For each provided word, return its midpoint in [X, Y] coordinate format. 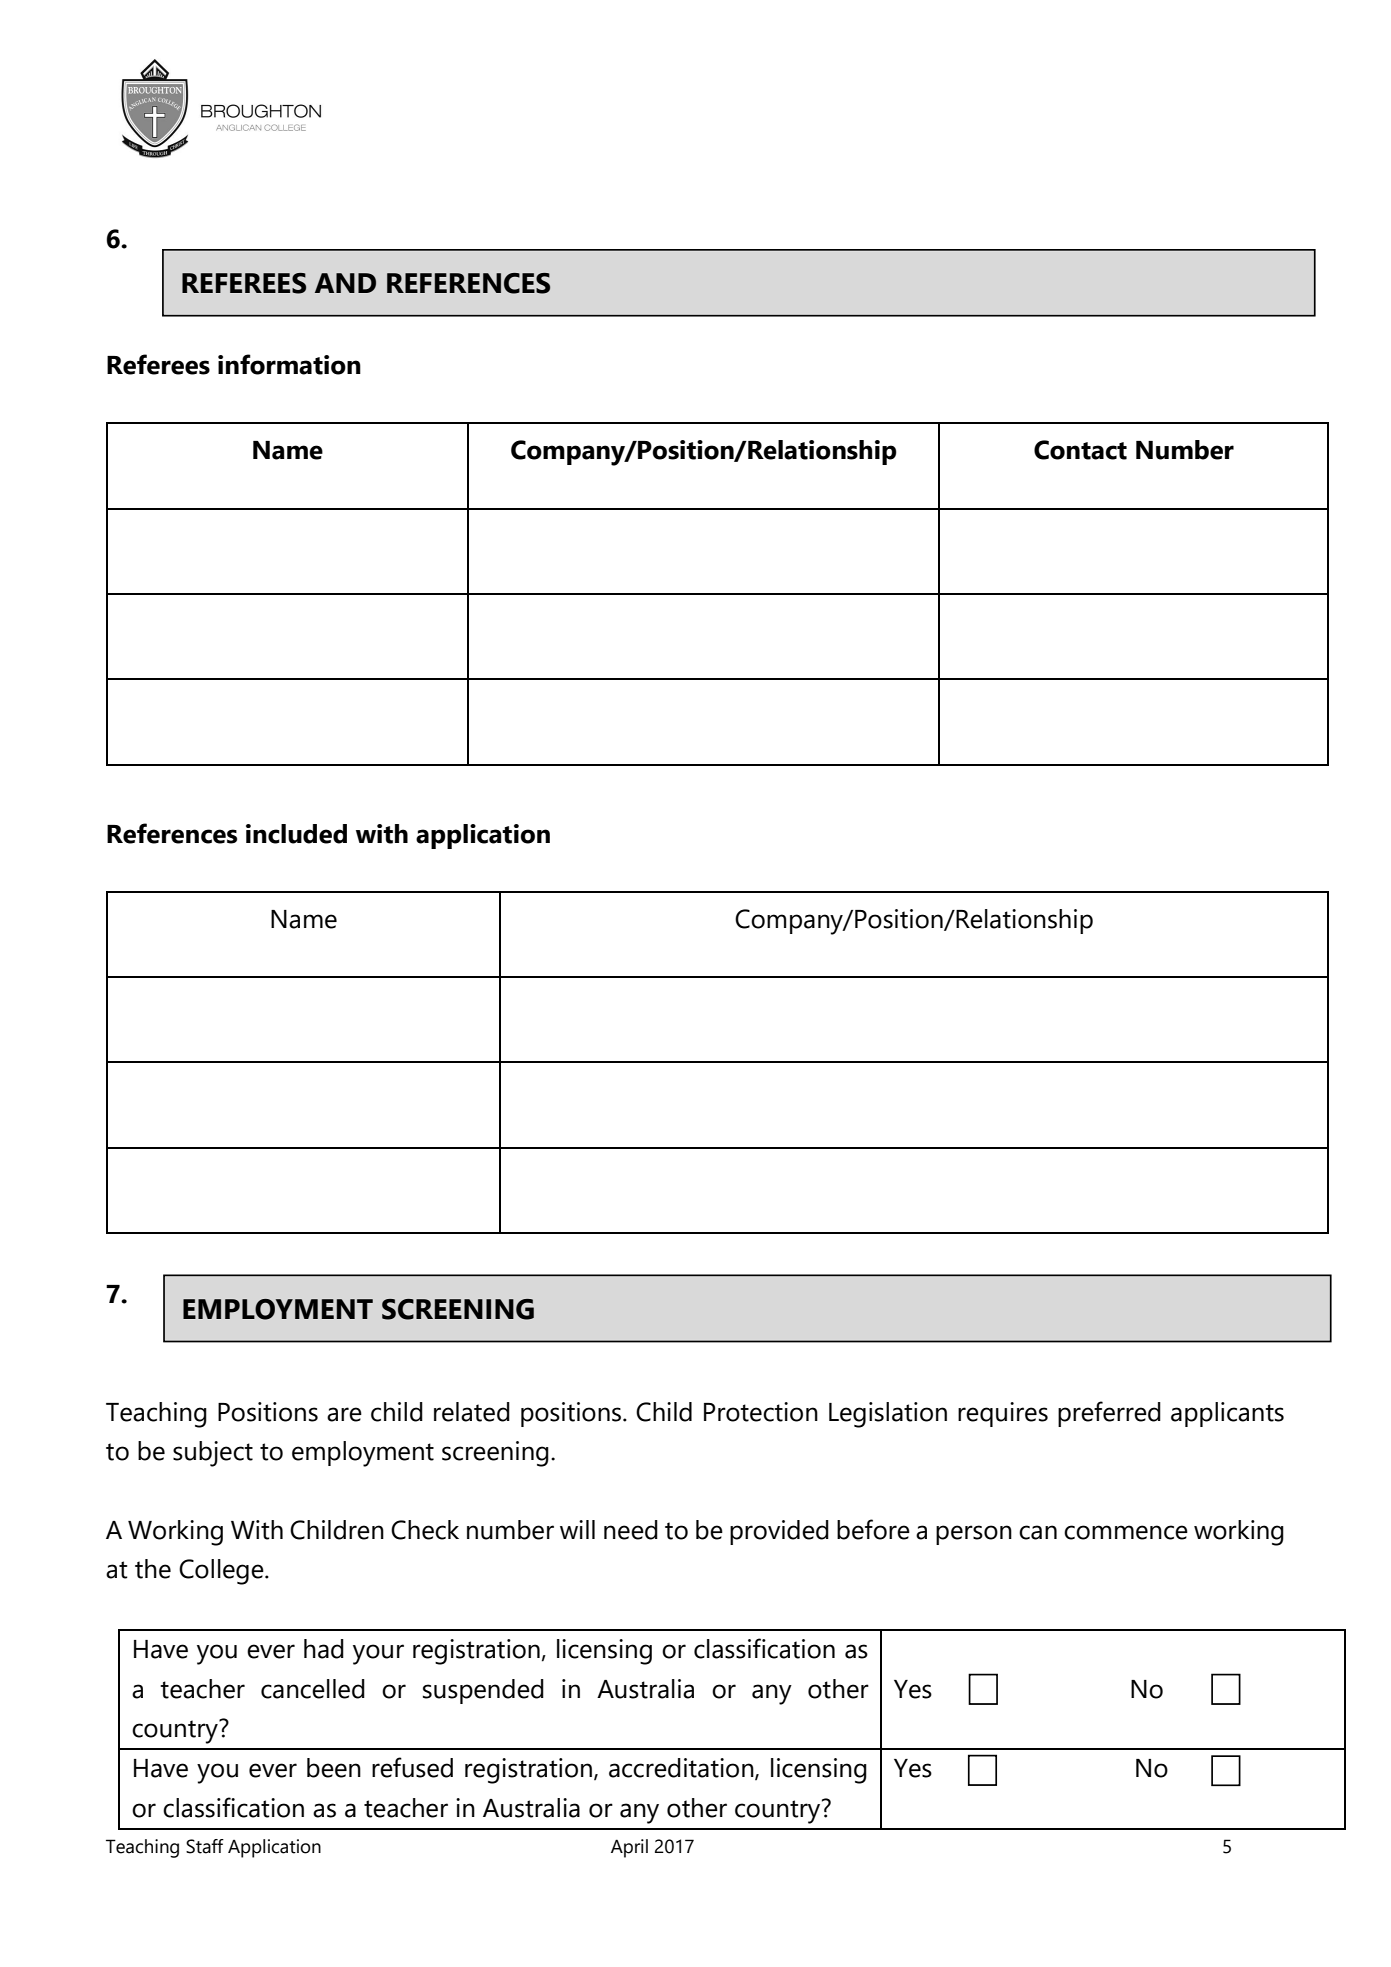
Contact [1080, 450]
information [289, 364]
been [334, 1768]
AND [345, 283]
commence [1126, 1532]
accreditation [682, 1769]
